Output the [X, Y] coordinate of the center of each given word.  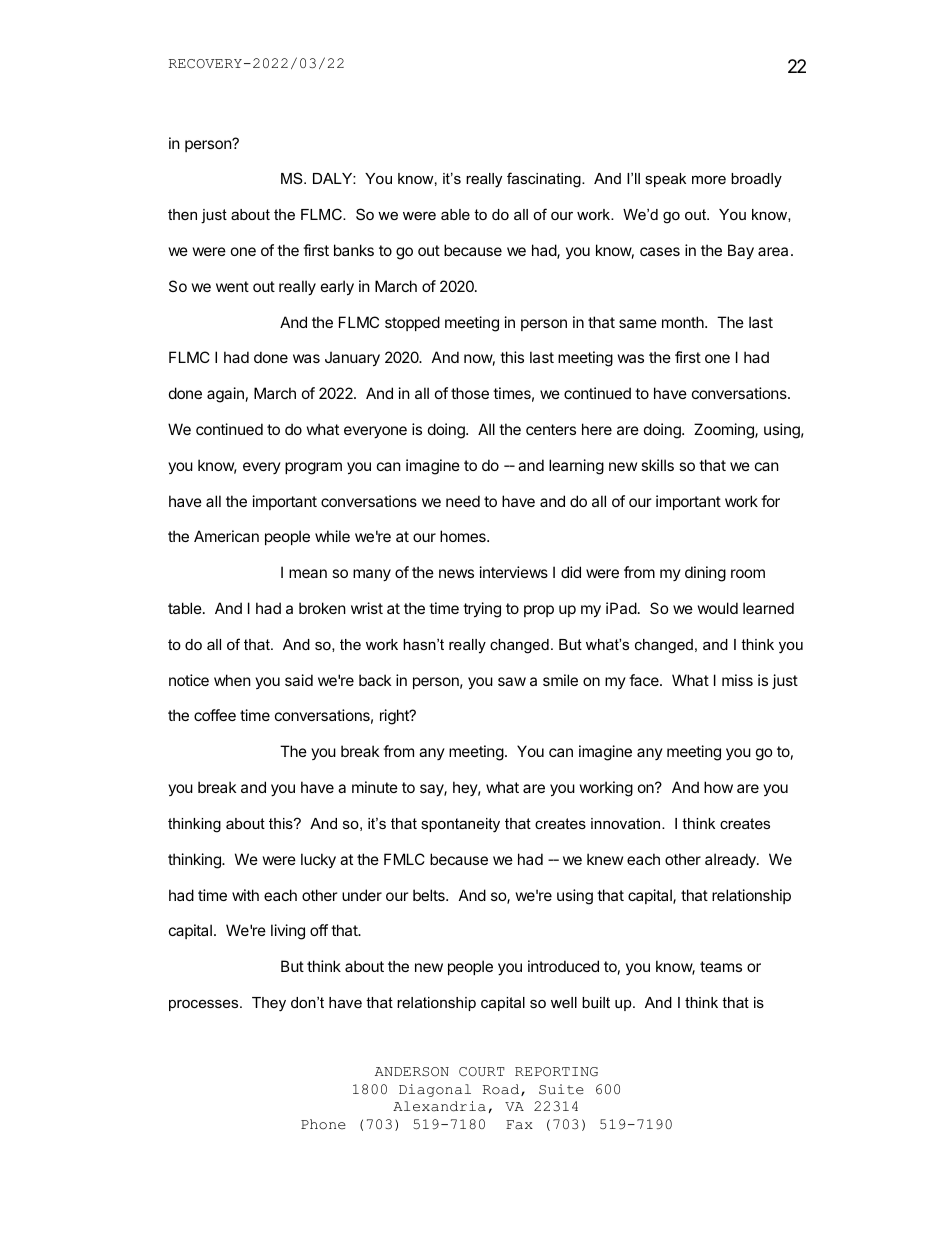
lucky [318, 860]
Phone [323, 1124]
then [182, 214]
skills [657, 465]
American [226, 536]
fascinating [545, 180]
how [718, 787]
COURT [482, 1072]
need [463, 501]
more [709, 180]
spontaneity [460, 825]
